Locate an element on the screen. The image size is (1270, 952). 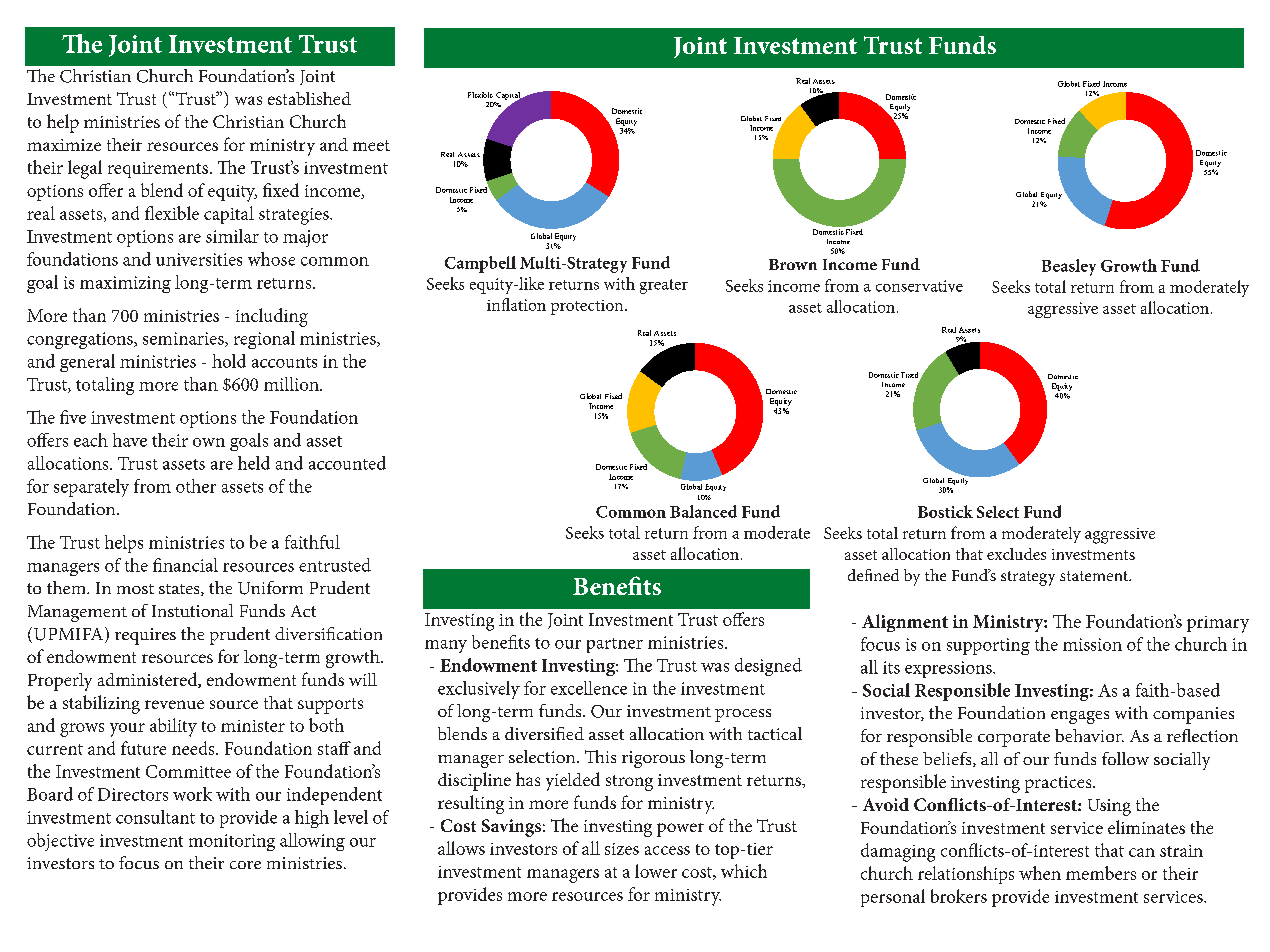
members is located at coordinates (1101, 873).
